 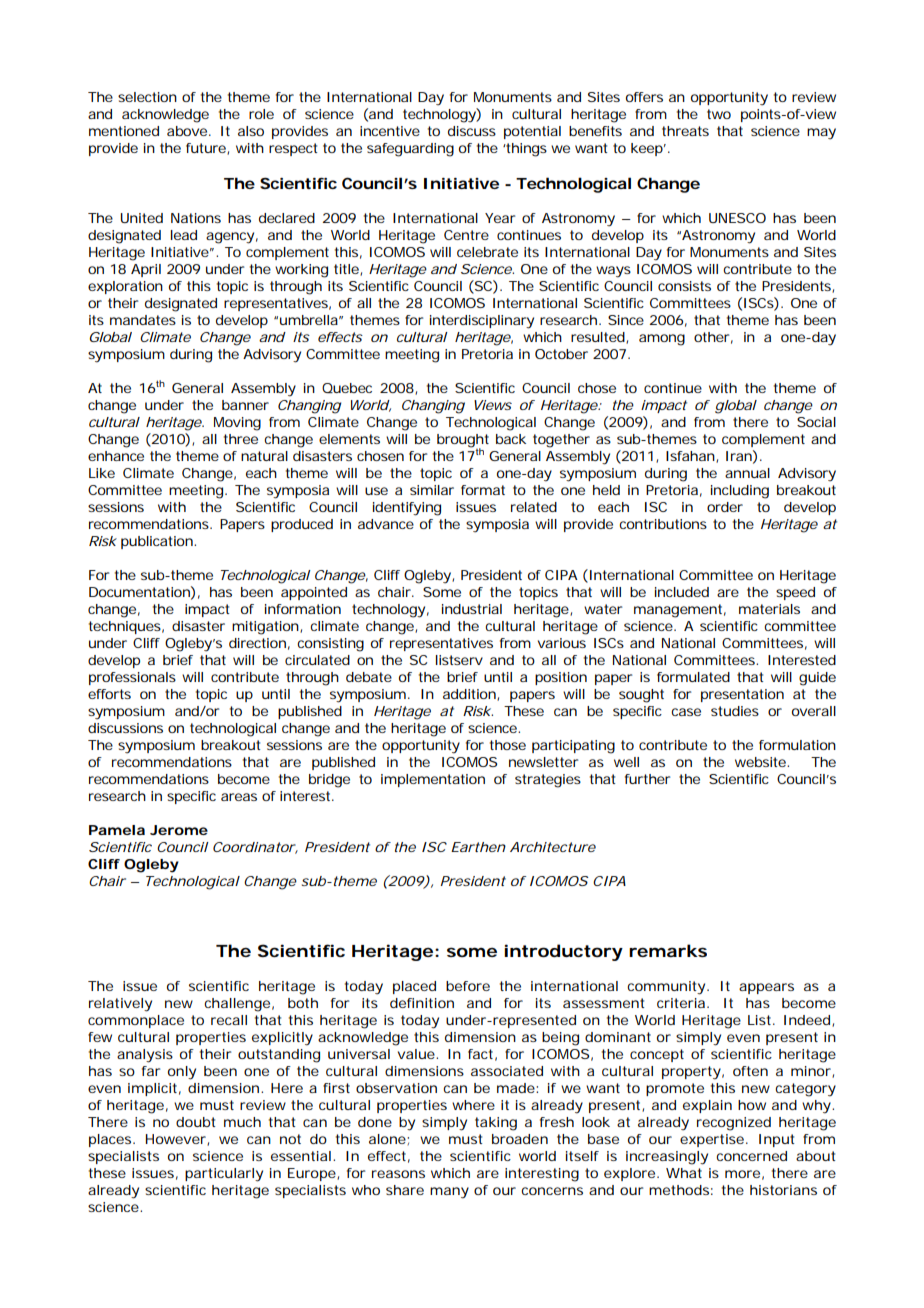 I want to click on Jerome, so click(x=179, y=830).
